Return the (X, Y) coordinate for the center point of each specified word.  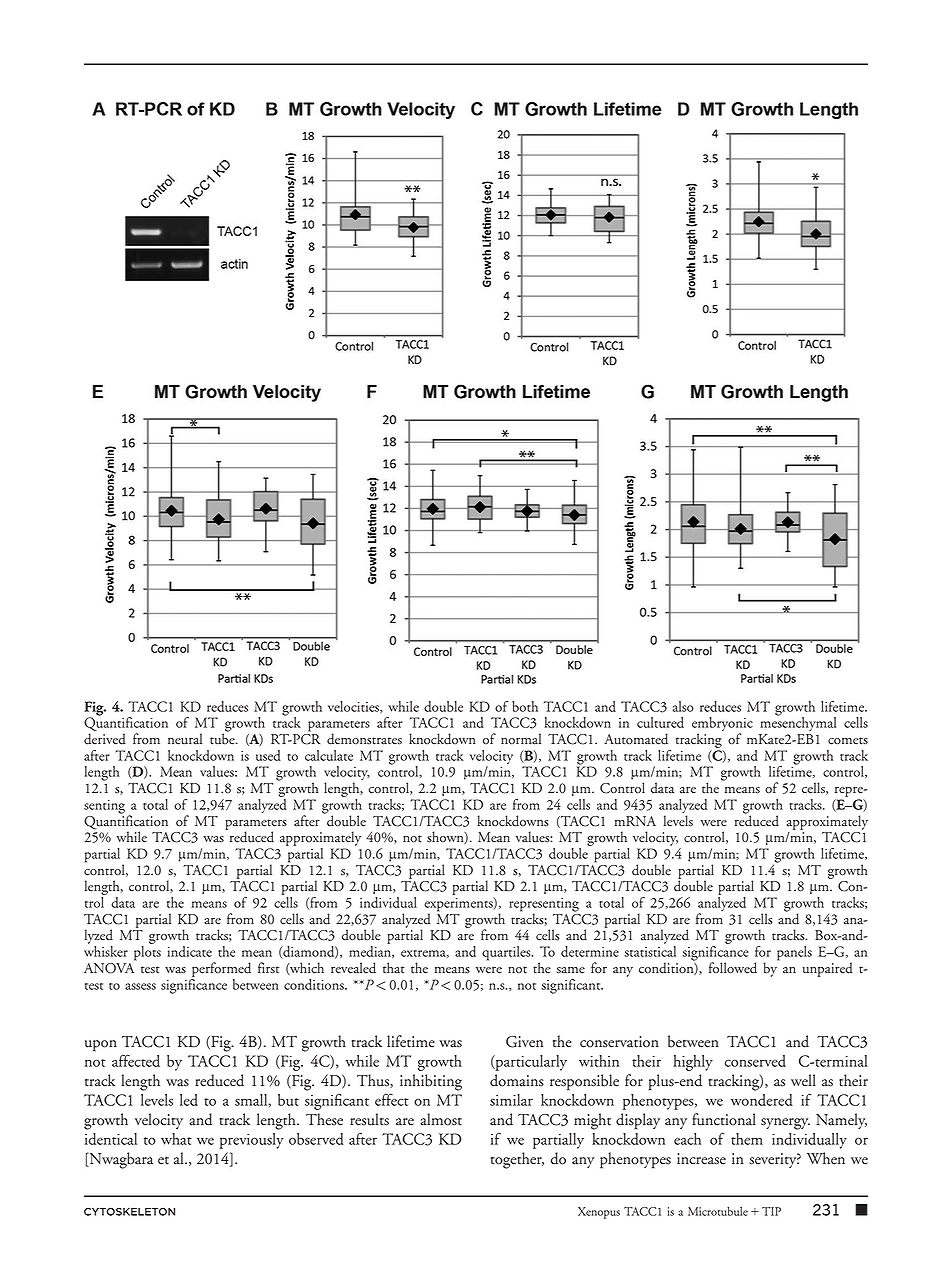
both (525, 706)
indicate (189, 951)
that (394, 968)
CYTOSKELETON (129, 1211)
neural (185, 739)
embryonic (722, 725)
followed (733, 968)
